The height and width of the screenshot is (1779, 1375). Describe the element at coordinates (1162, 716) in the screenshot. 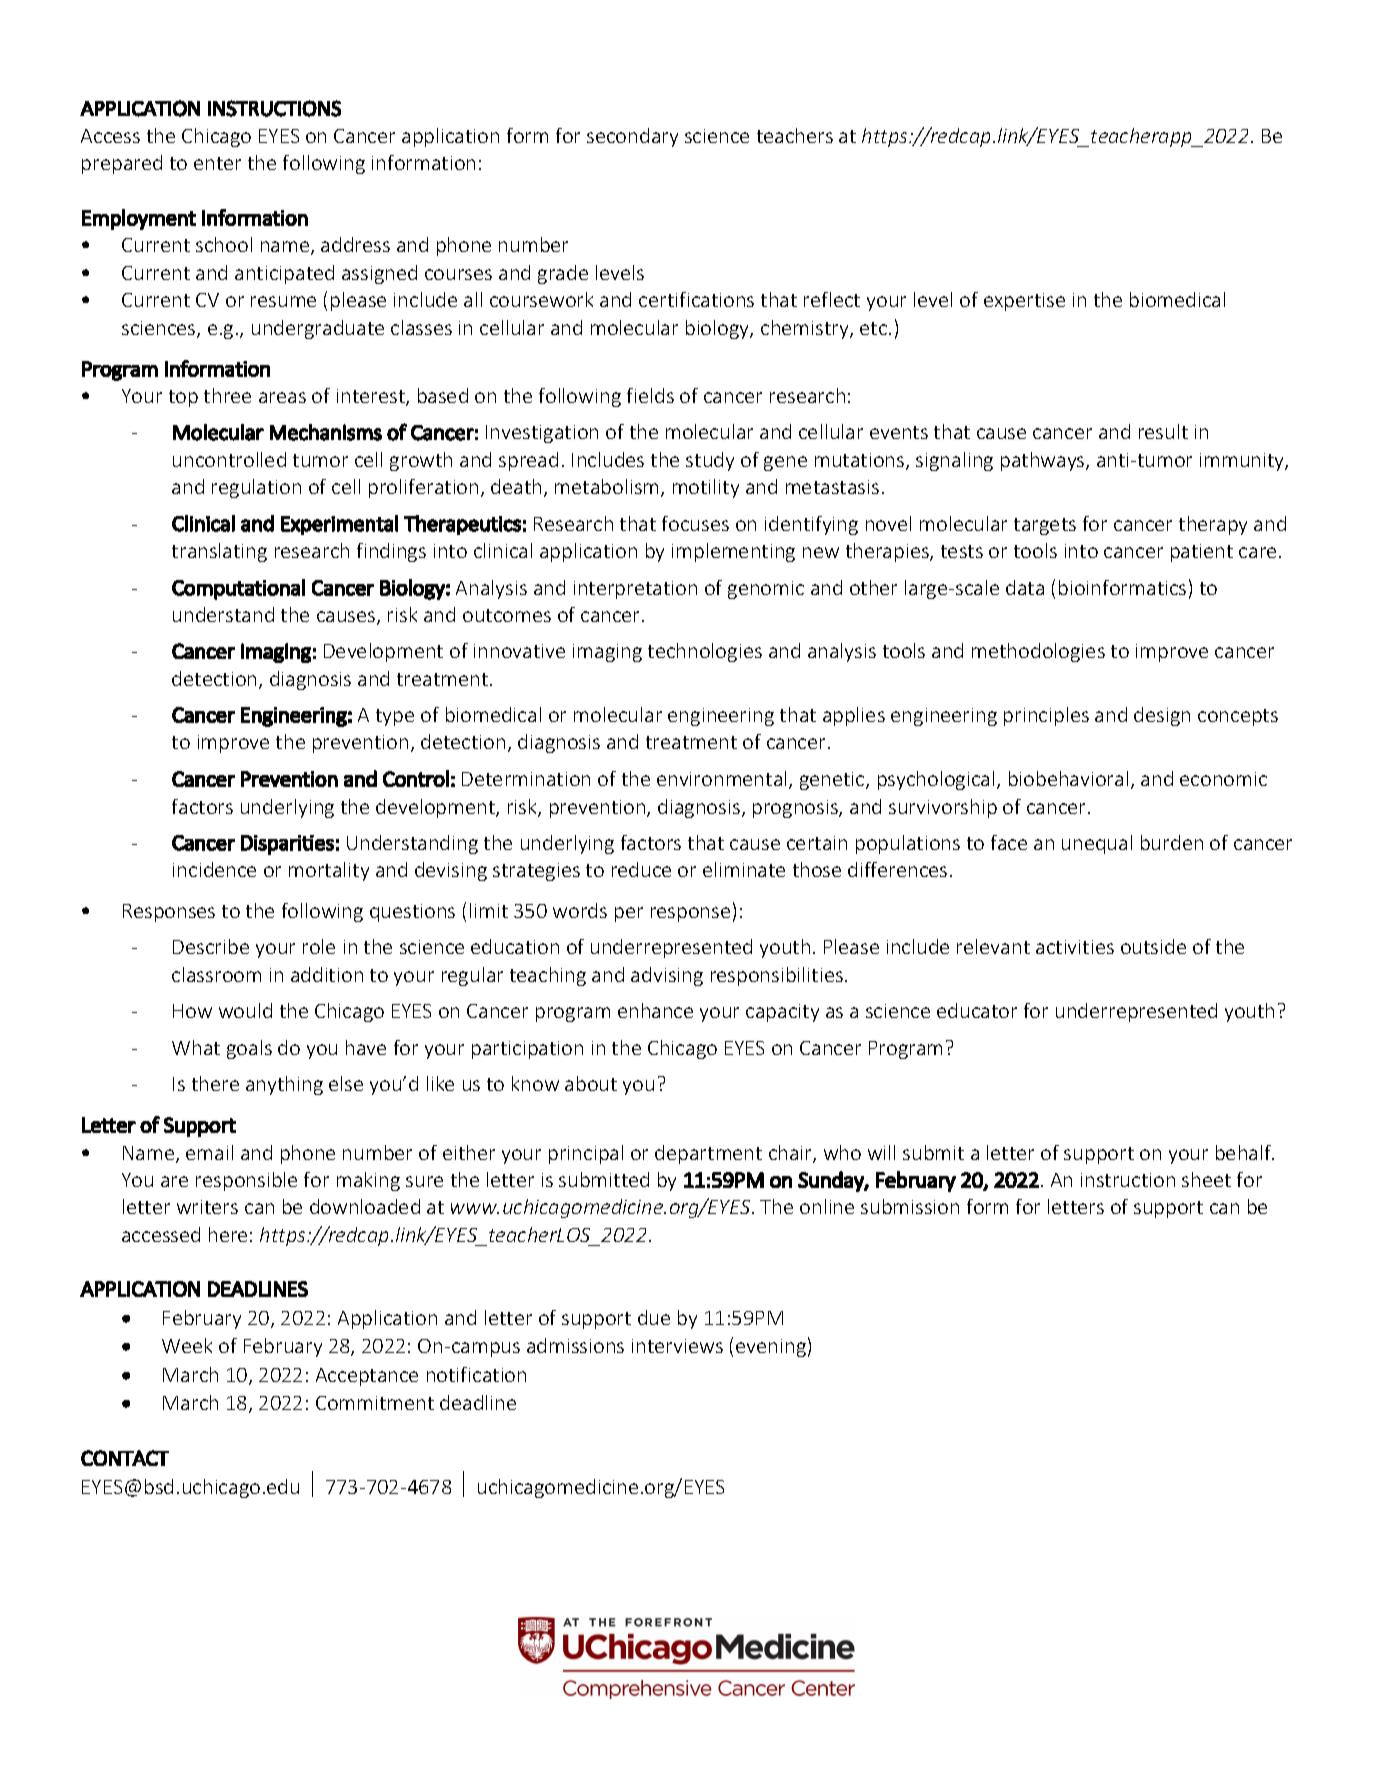

I see `design` at that location.
